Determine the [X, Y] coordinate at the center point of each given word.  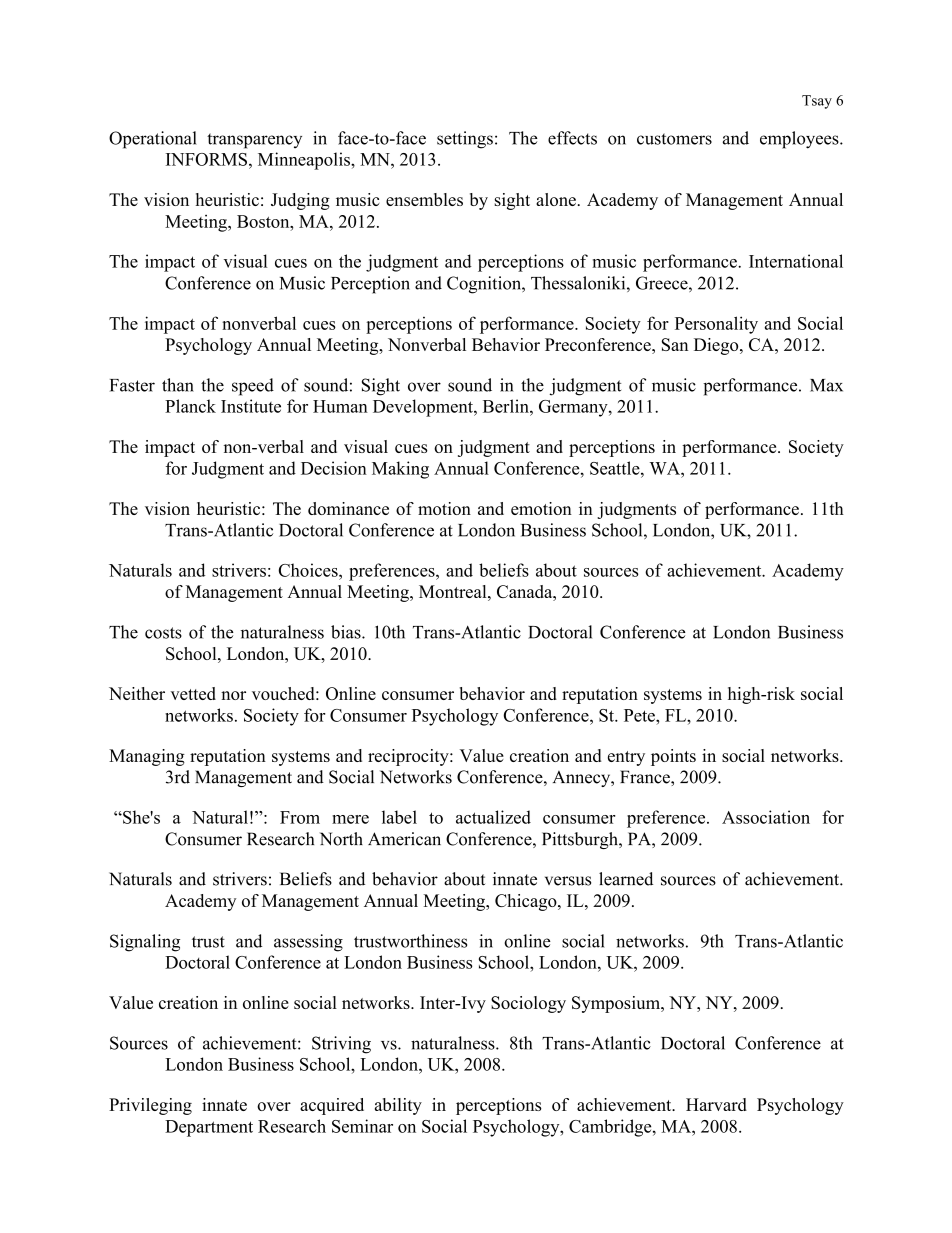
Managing [147, 757]
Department [209, 1128]
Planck [190, 406]
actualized [493, 817]
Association [766, 817]
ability [398, 1106]
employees [800, 140]
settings [465, 140]
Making [400, 470]
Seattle [616, 468]
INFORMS [206, 159]
